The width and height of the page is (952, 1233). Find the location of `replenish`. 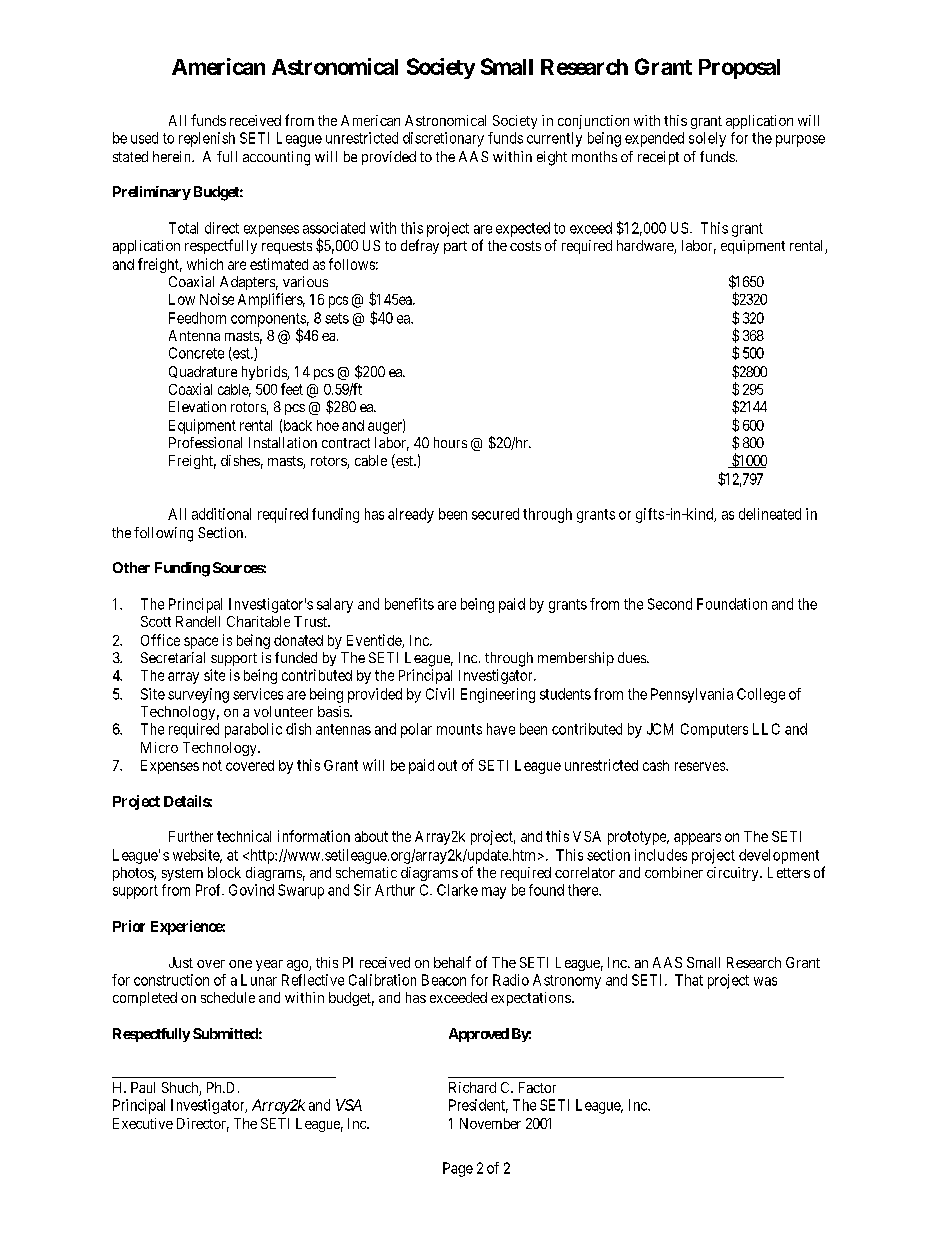

replenish is located at coordinates (207, 139).
